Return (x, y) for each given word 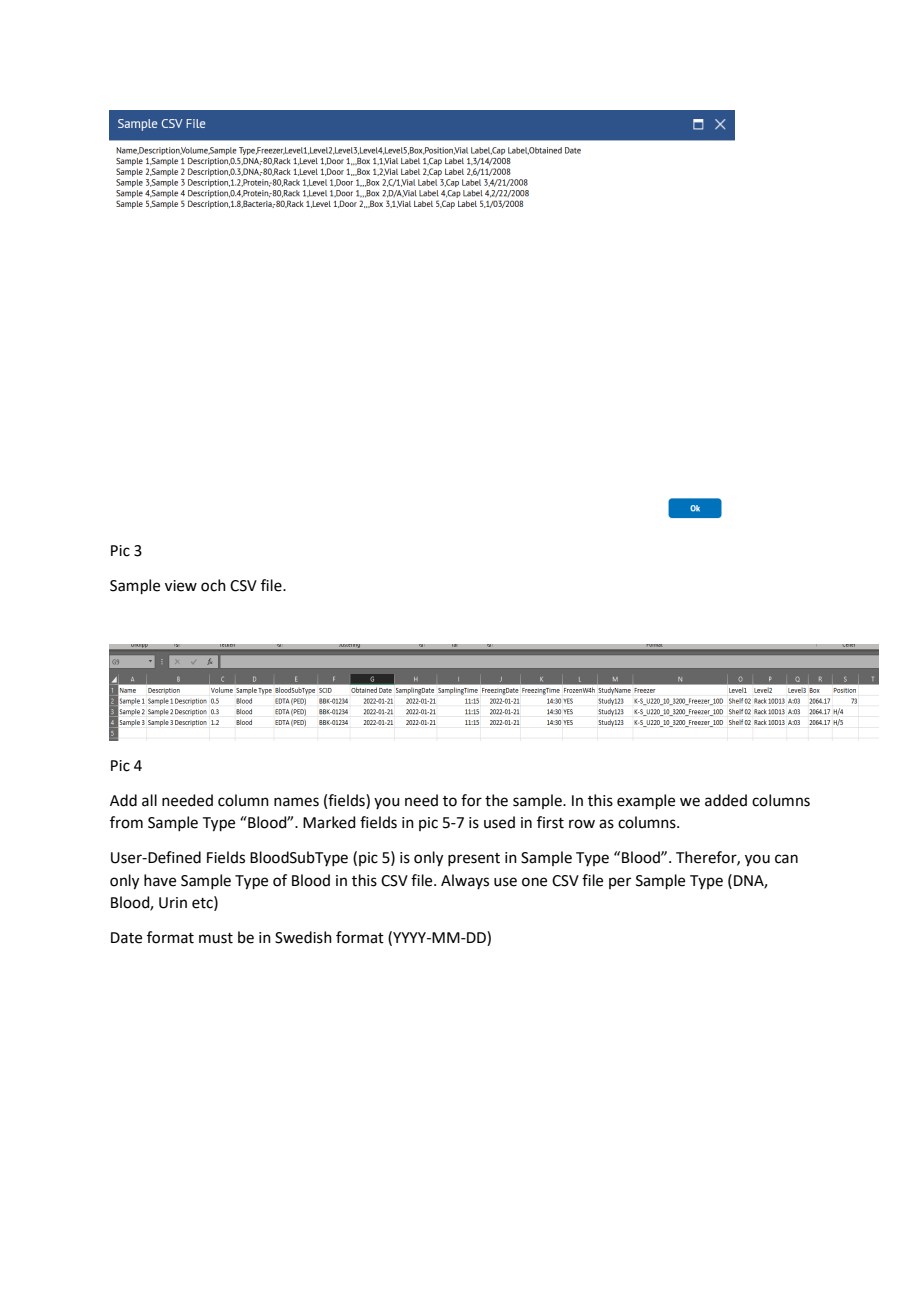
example (646, 801)
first (550, 822)
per (620, 883)
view (181, 586)
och (213, 585)
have (160, 880)
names (296, 802)
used (499, 822)
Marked (329, 822)
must (216, 938)
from (126, 822)
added (726, 800)
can (786, 859)
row (582, 824)
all (149, 800)
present (474, 859)
